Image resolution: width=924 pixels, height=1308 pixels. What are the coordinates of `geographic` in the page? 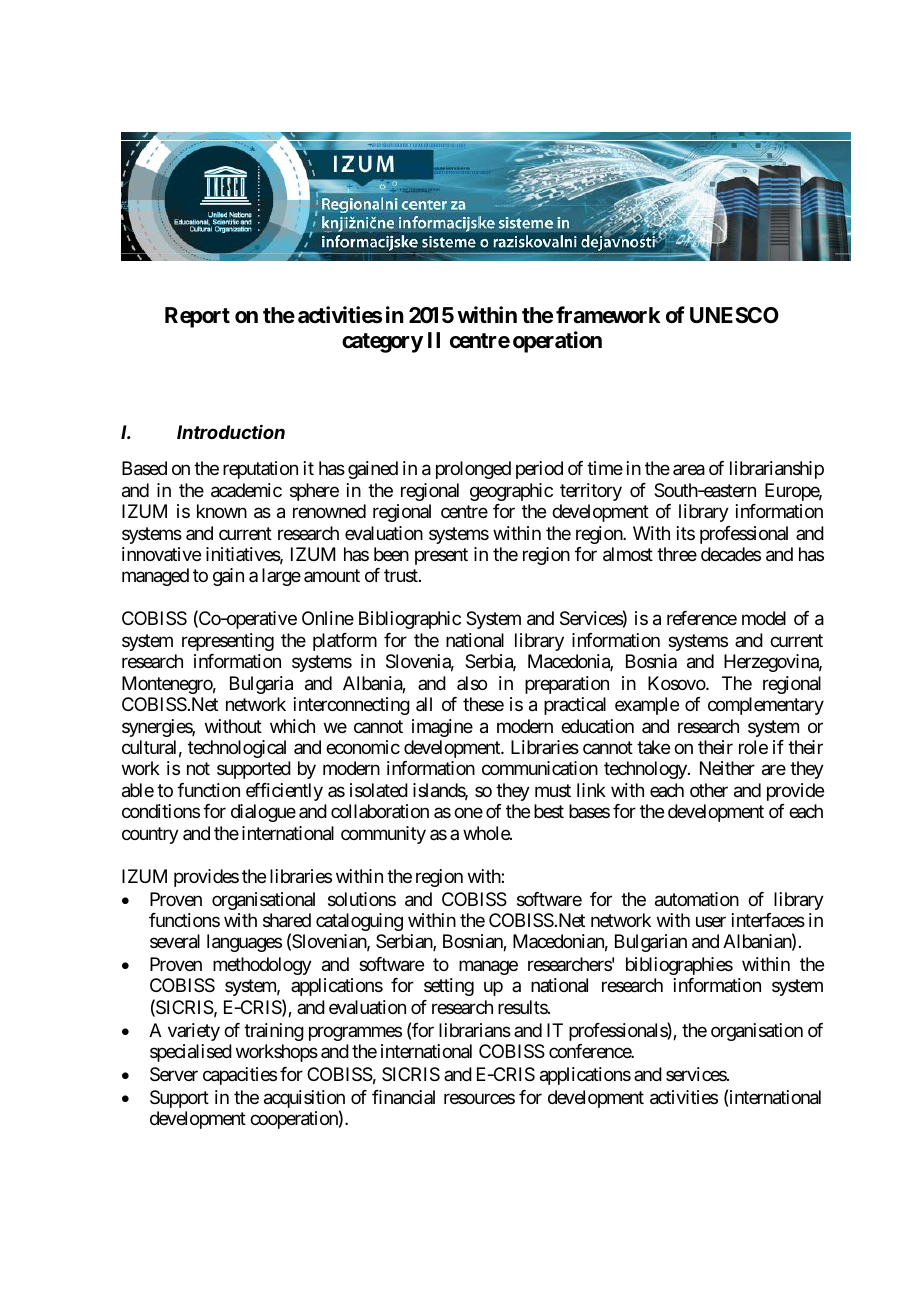 It's located at (511, 492).
